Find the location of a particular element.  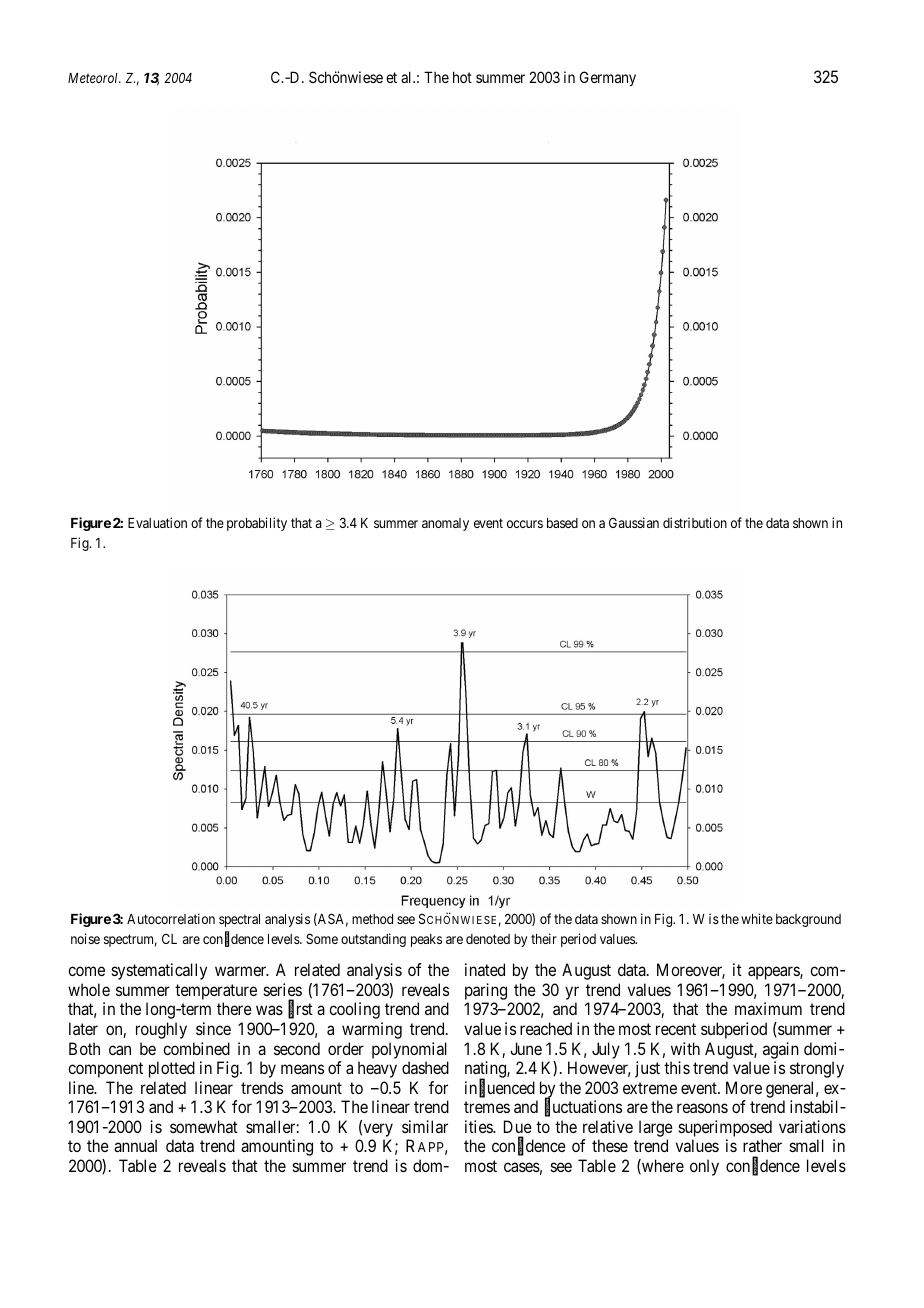

Germany is located at coordinates (608, 78).
